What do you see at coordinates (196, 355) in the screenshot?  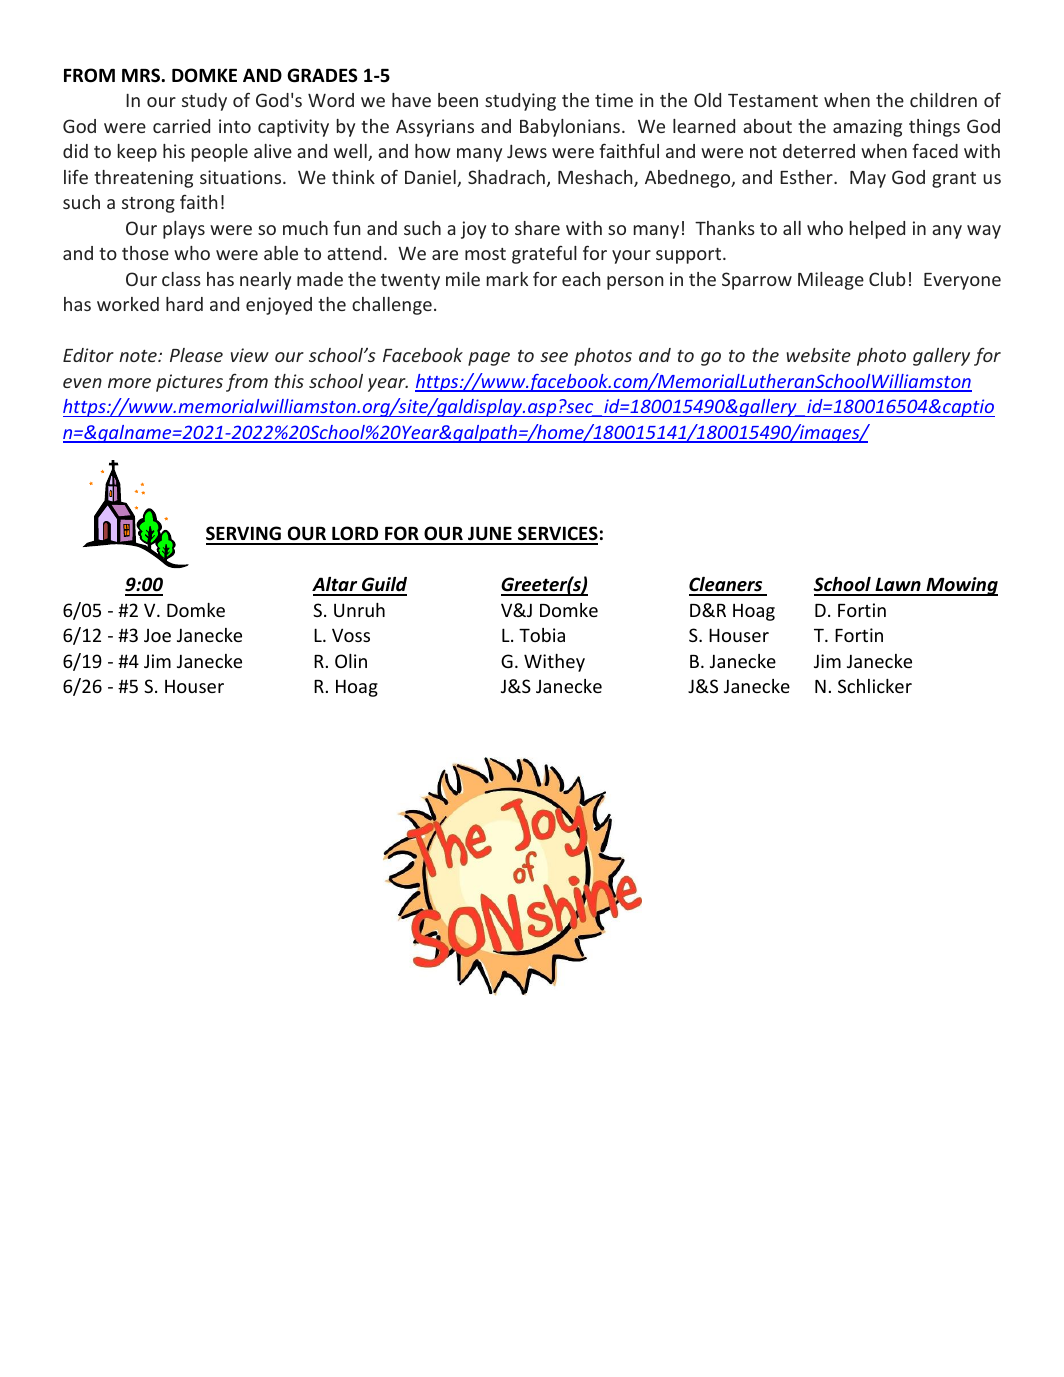 I see `Please` at bounding box center [196, 355].
